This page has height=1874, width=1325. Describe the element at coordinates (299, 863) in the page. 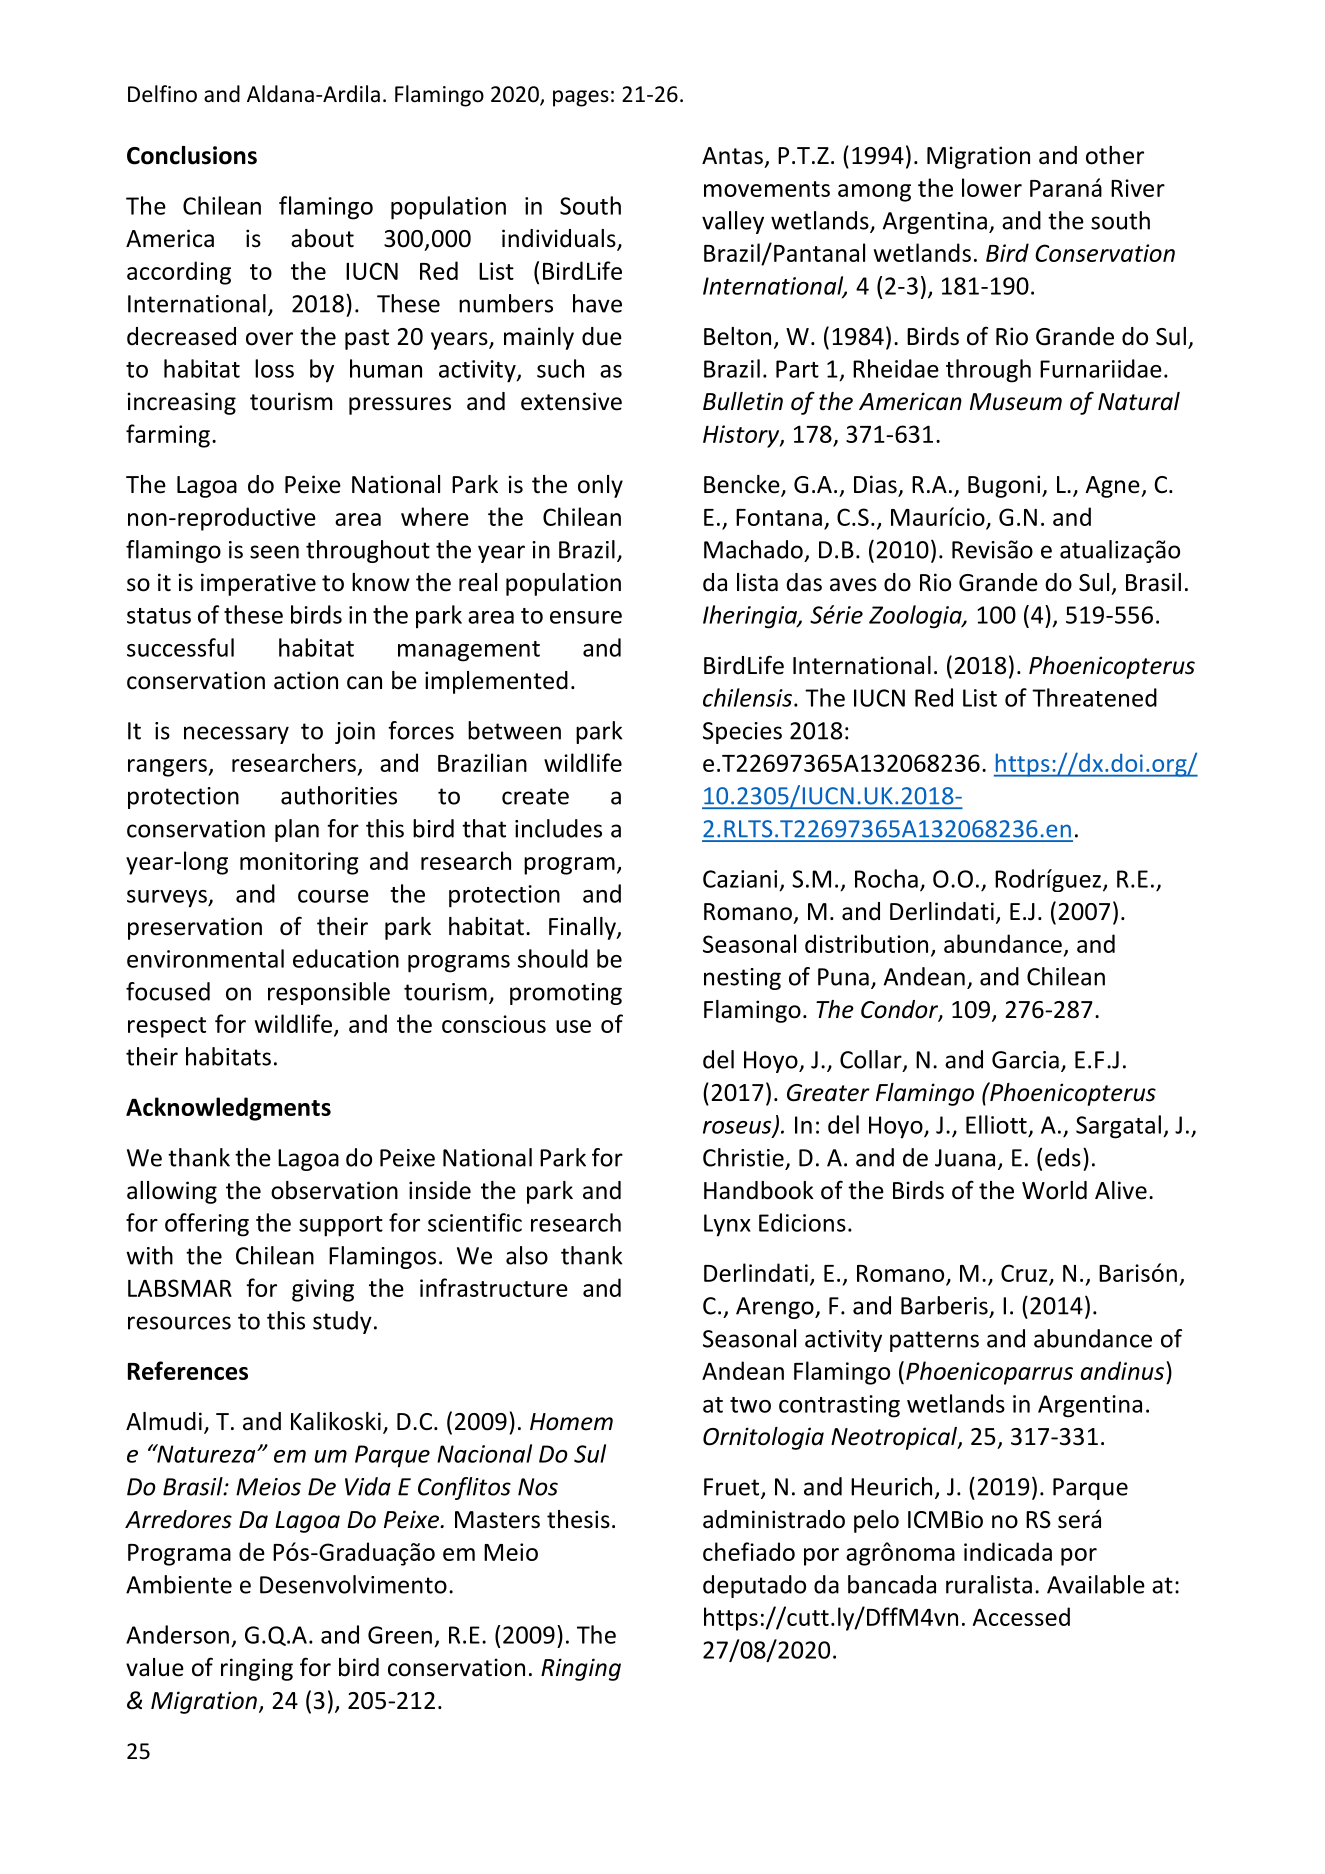

I see `monitoring` at that location.
